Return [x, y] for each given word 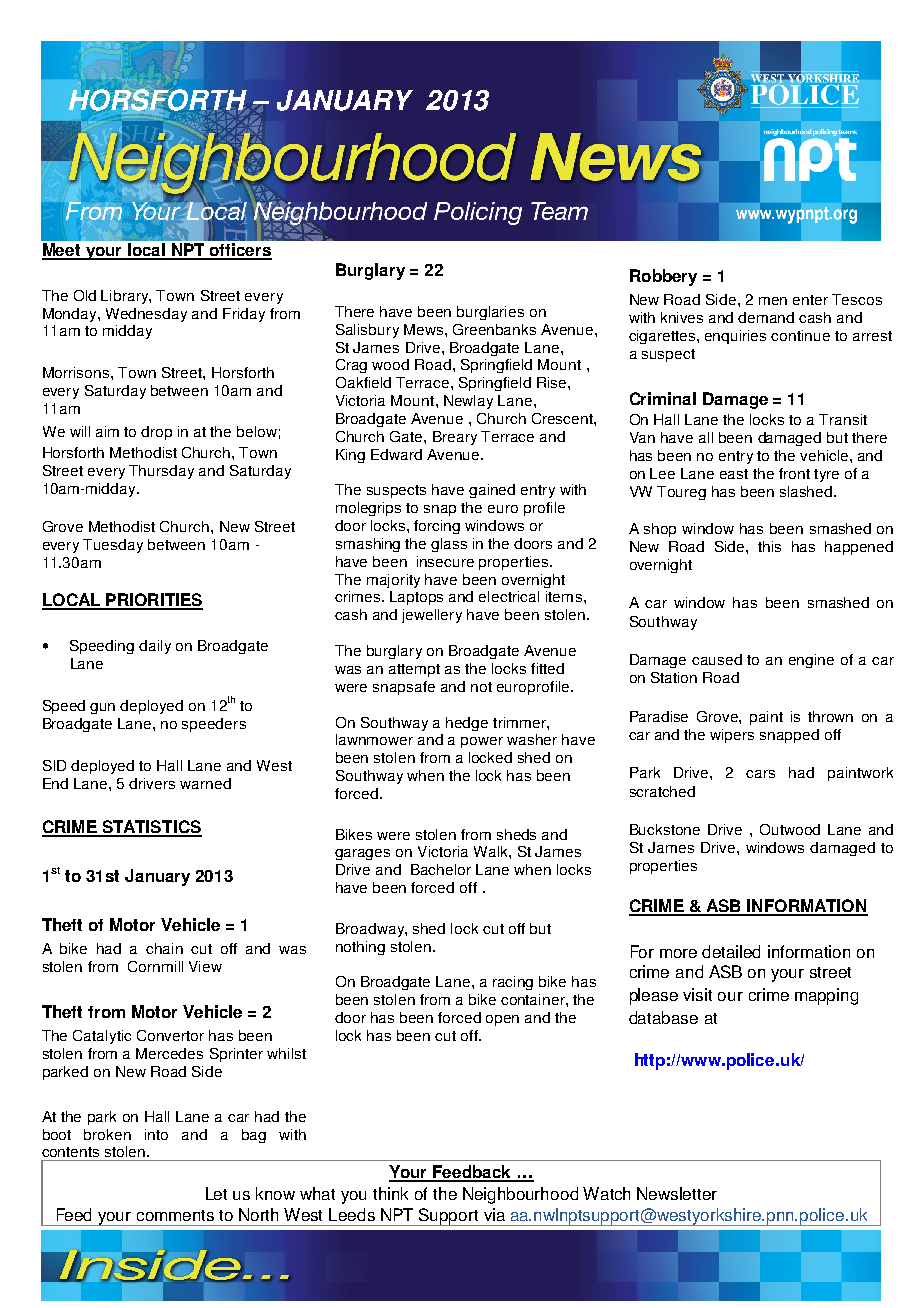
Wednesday [146, 315]
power [482, 742]
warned [205, 783]
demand [766, 317]
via [494, 1214]
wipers [732, 736]
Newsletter [677, 1193]
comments [175, 1215]
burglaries [490, 313]
